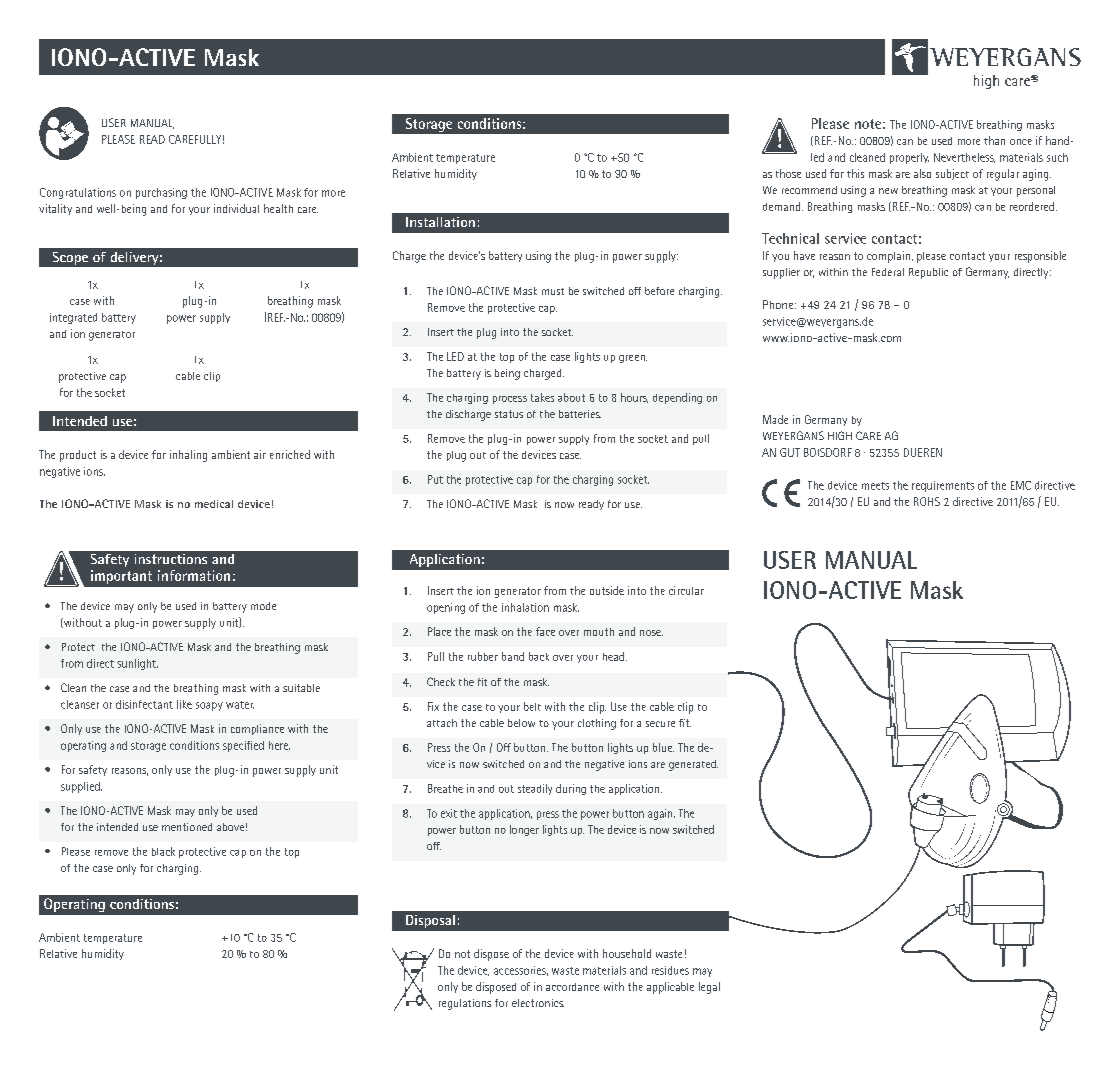  What do you see at coordinates (580, 414) in the document?
I see `batteries` at bounding box center [580, 414].
